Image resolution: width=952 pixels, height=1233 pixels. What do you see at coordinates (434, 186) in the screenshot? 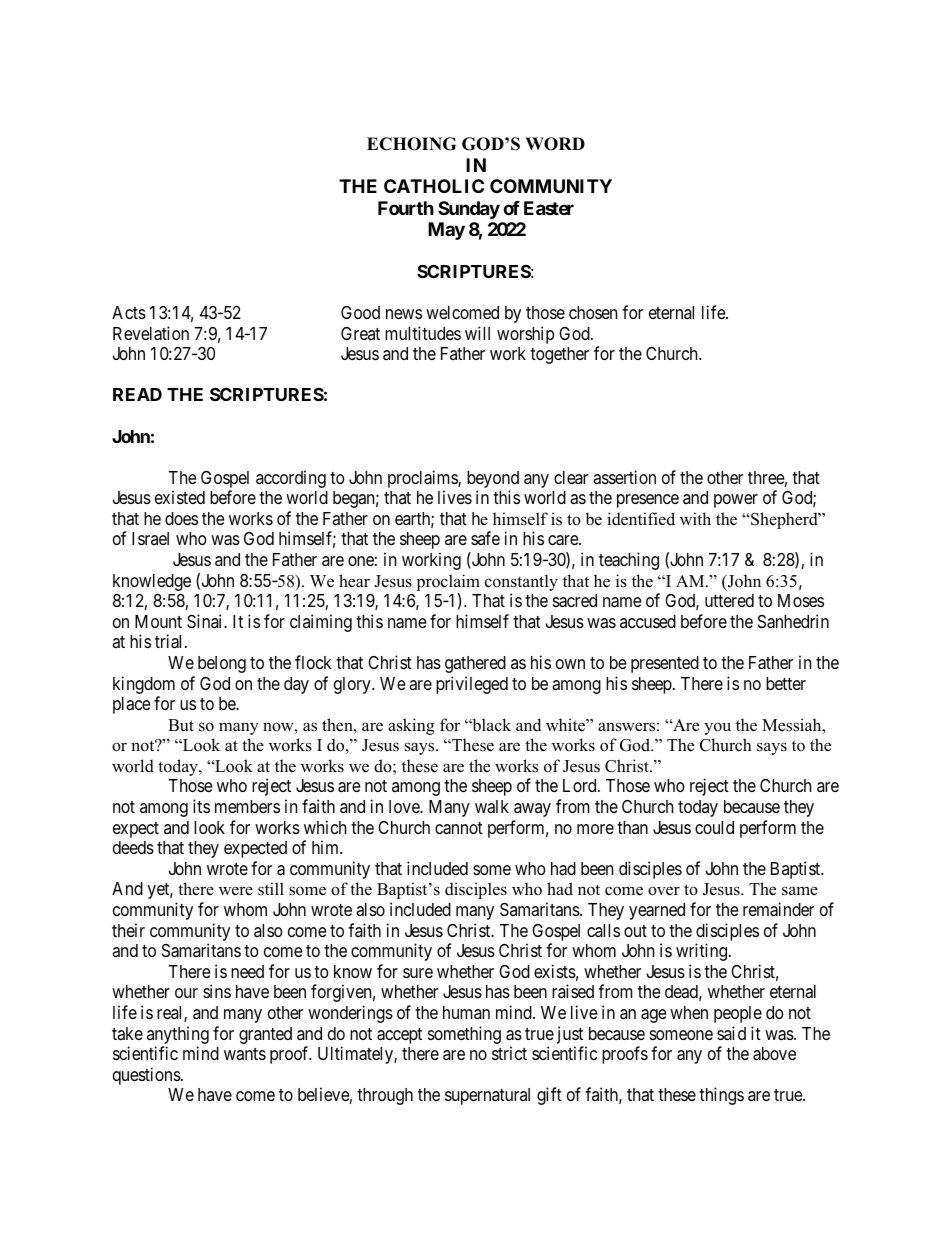
I see `CATHOLIC` at bounding box center [434, 186].
